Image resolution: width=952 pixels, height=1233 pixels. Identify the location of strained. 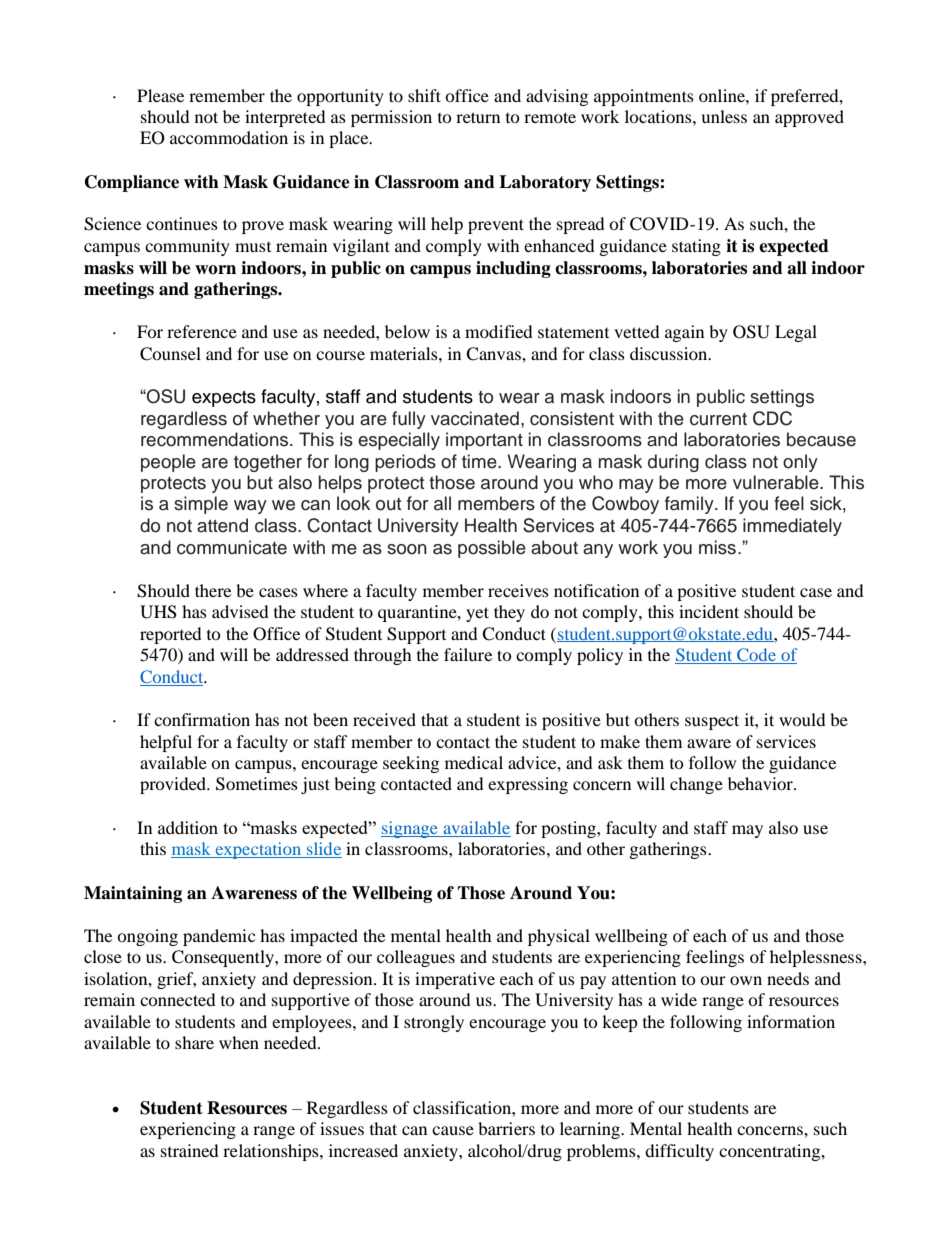
(190, 1150).
